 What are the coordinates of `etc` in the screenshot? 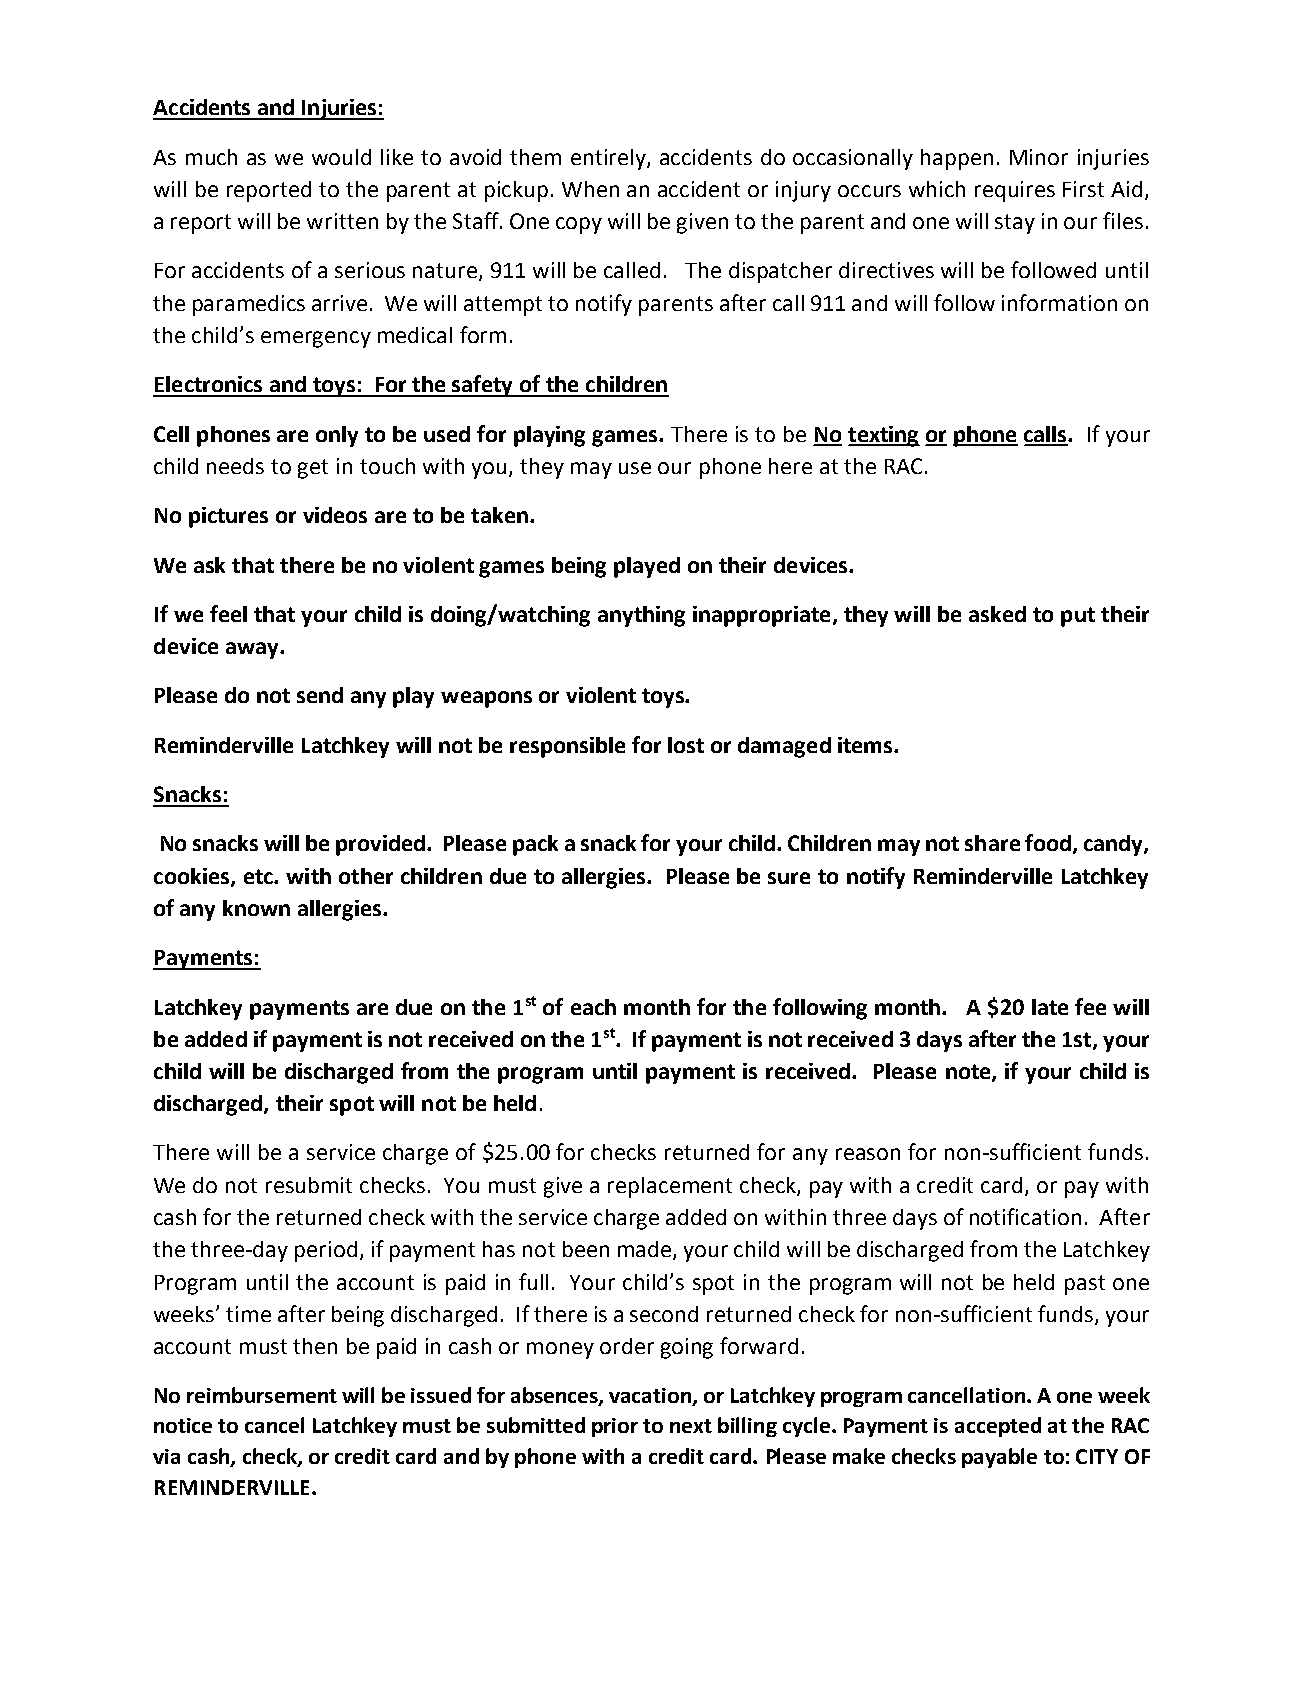 It's located at (259, 876).
